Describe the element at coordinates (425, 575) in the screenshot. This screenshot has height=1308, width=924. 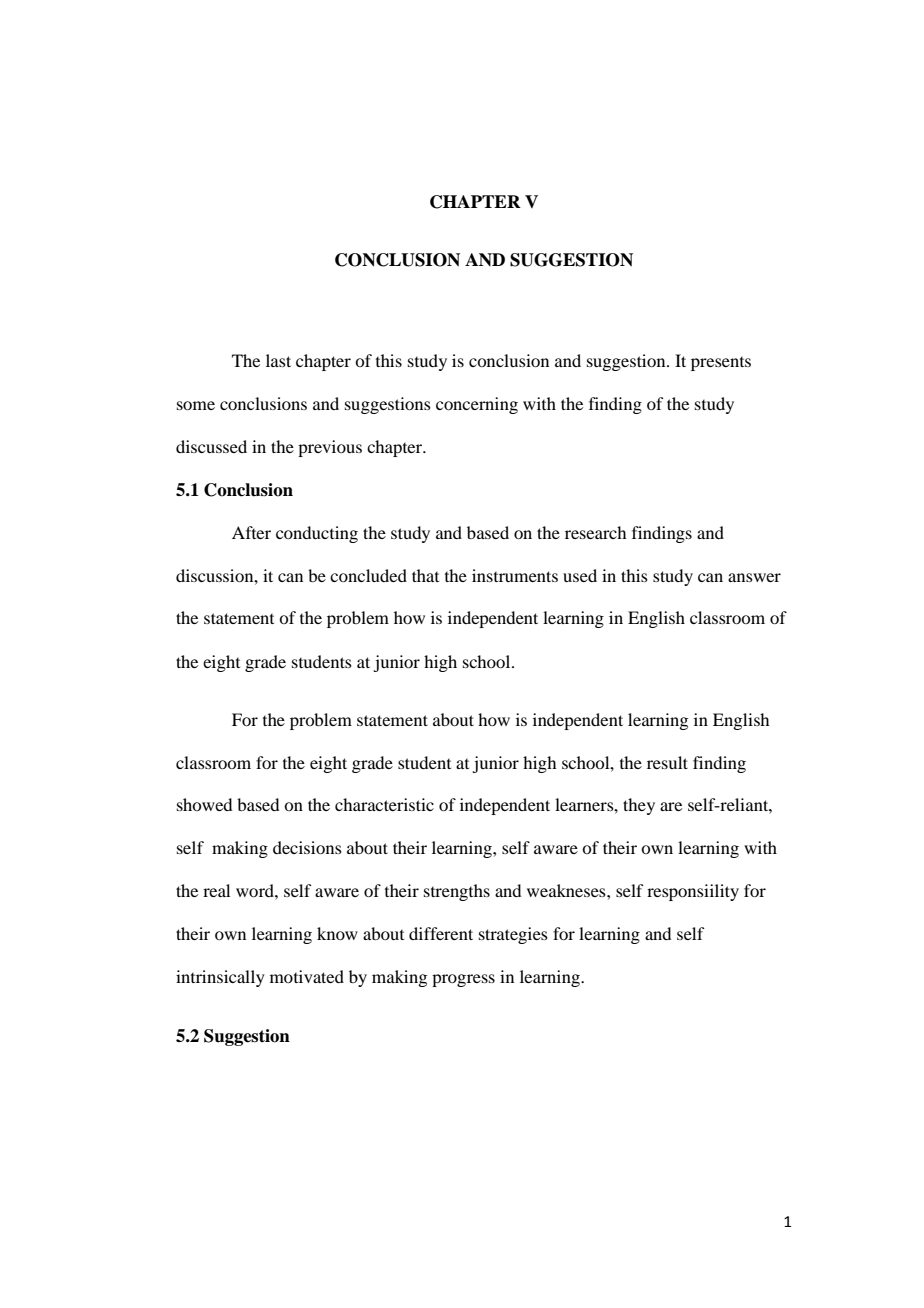
I see `that` at that location.
